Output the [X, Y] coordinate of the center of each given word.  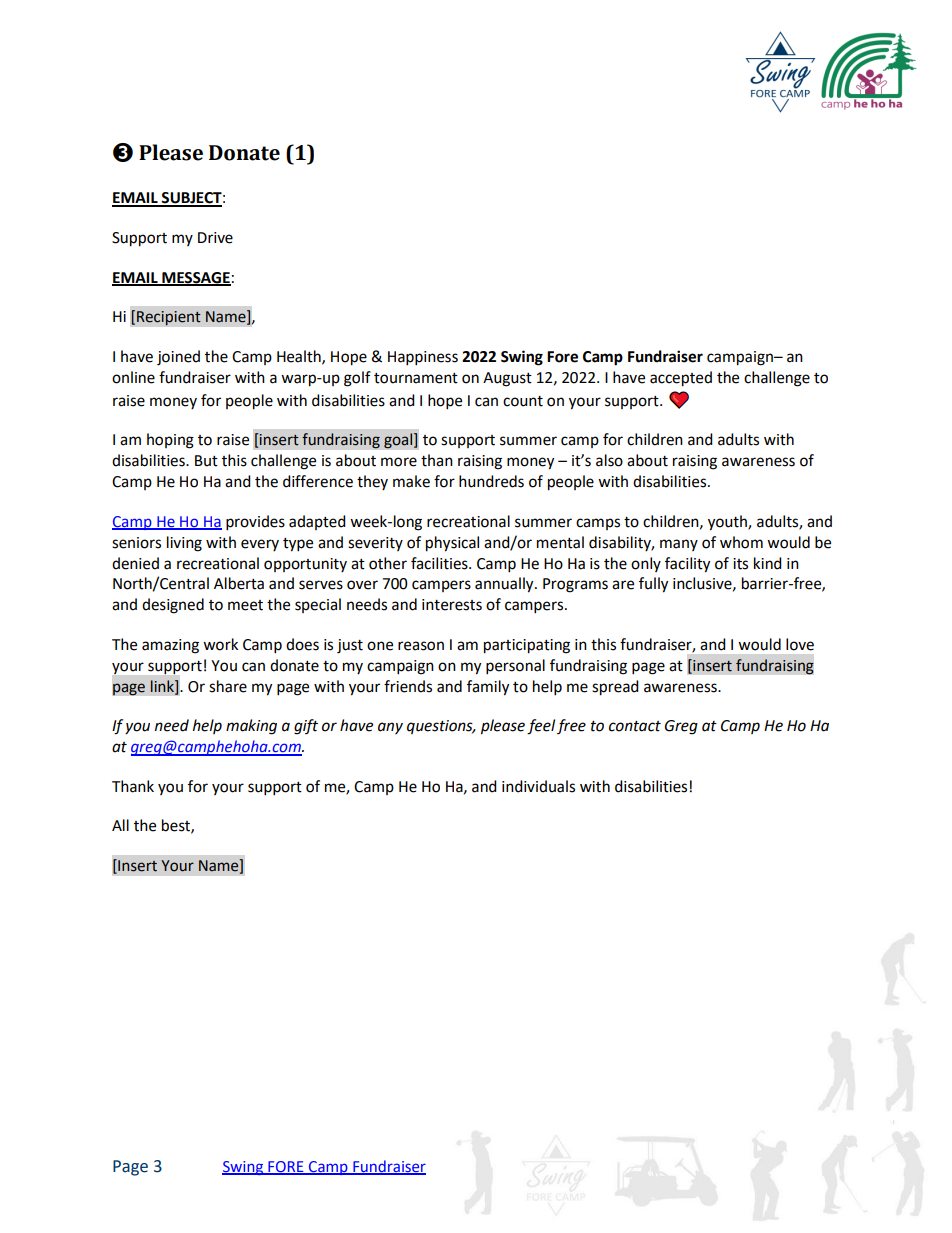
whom [741, 542]
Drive [215, 238]
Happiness [423, 358]
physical [452, 544]
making [251, 727]
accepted [681, 379]
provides [255, 523]
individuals [538, 786]
